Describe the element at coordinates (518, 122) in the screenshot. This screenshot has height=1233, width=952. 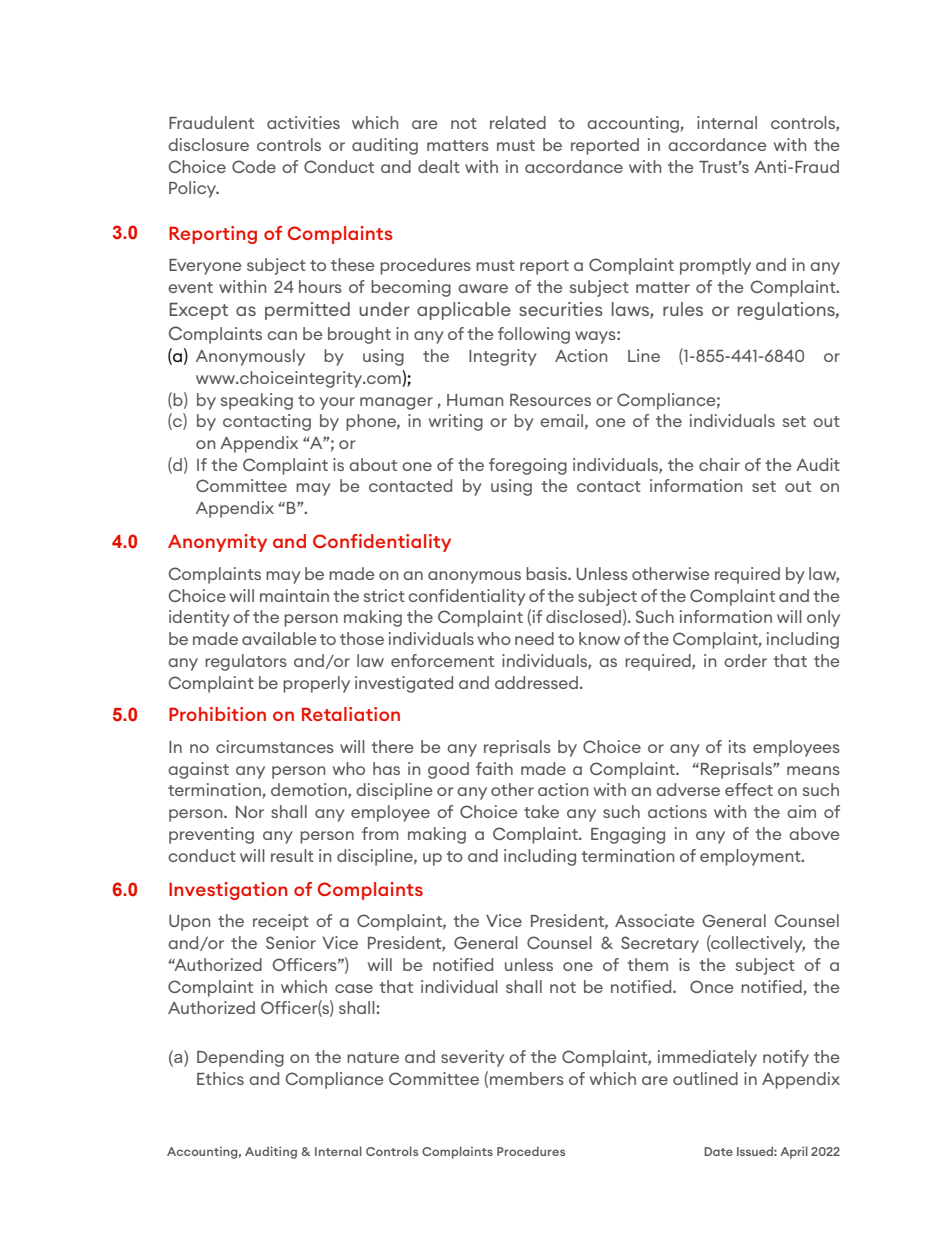
I see `related` at that location.
